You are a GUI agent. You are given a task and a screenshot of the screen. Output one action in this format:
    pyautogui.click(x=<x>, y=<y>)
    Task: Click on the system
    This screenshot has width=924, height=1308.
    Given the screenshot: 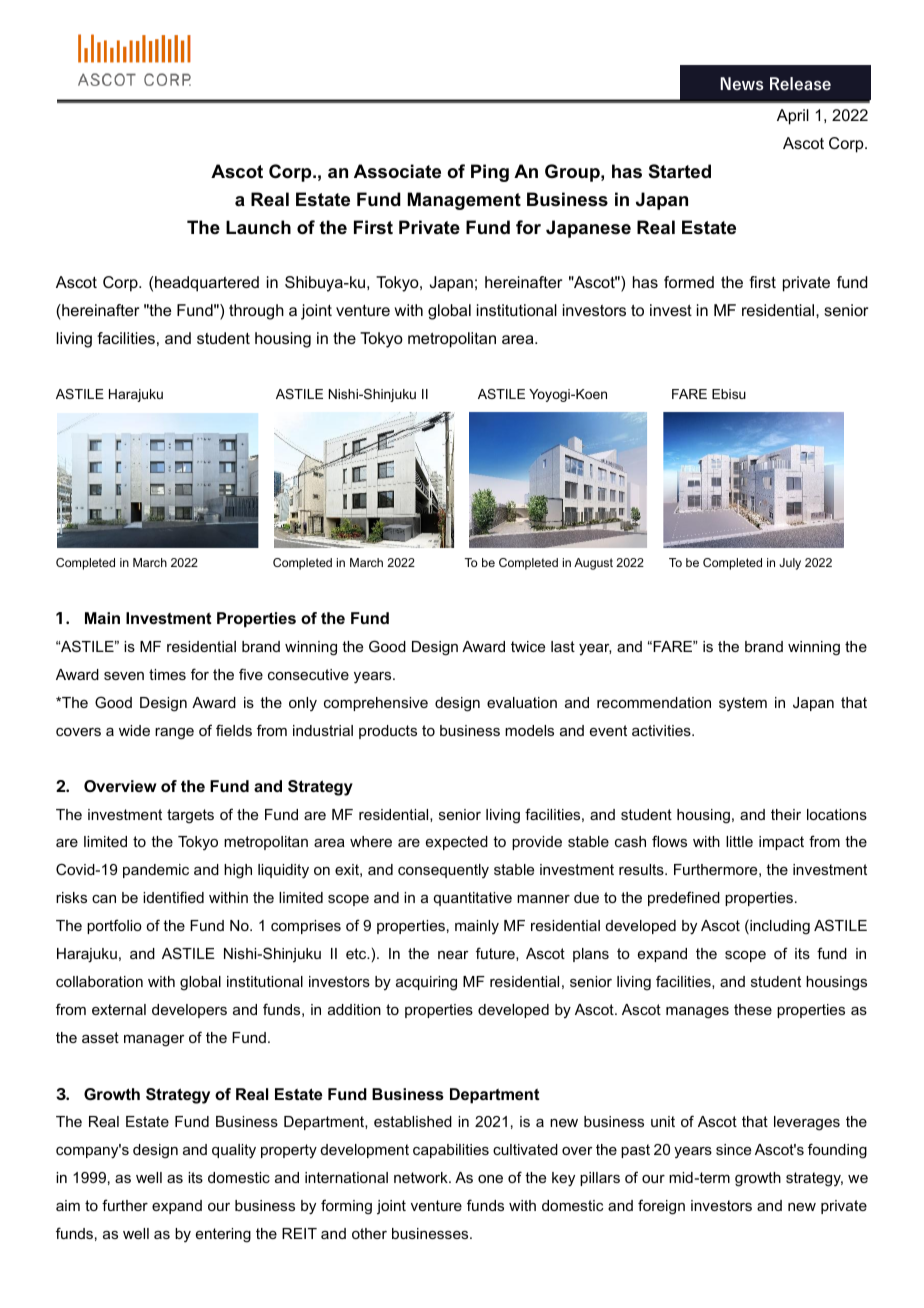 What is the action you would take?
    pyautogui.click(x=743, y=704)
